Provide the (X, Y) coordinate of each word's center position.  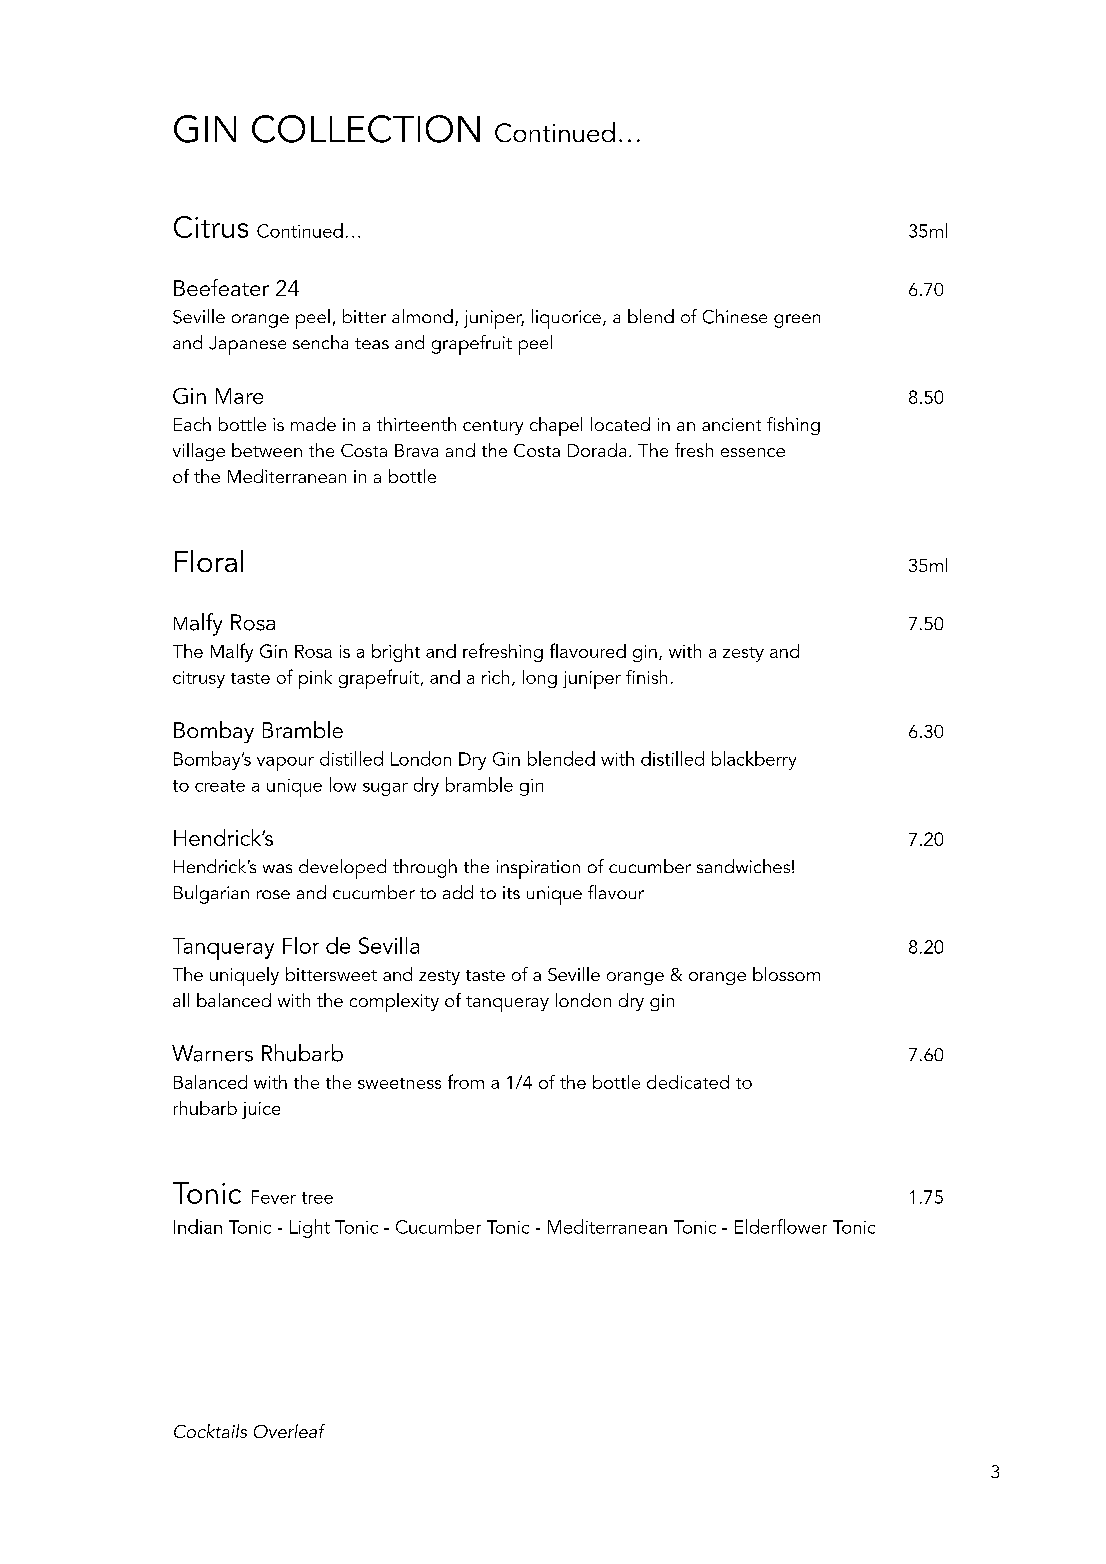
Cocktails (210, 1431)
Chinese (735, 316)
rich (495, 677)
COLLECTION (366, 129)
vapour (285, 764)
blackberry (754, 760)
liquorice (566, 319)
